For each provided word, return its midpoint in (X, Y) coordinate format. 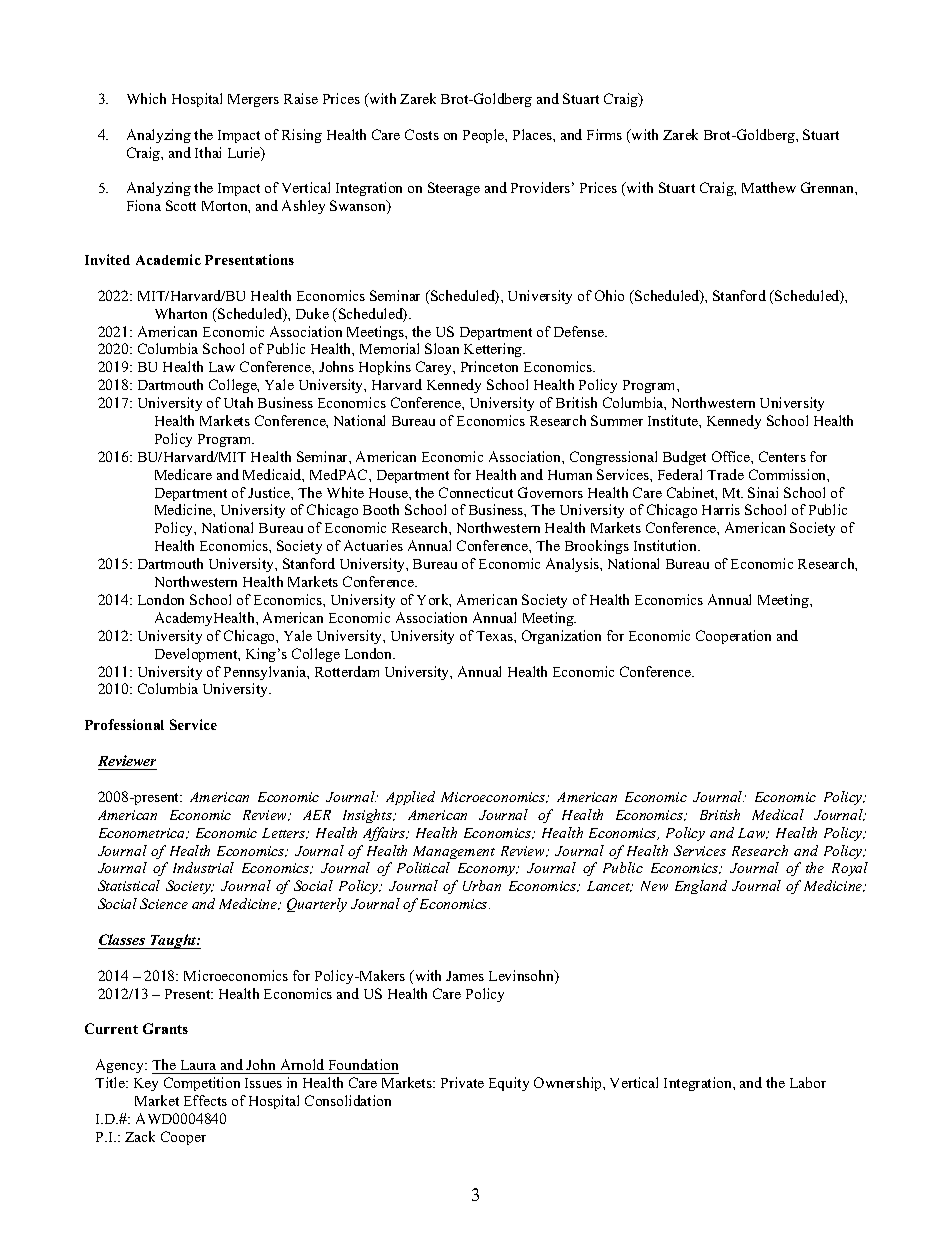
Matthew (769, 187)
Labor (808, 1082)
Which (146, 98)
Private (462, 1082)
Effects (205, 1100)
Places (533, 134)
